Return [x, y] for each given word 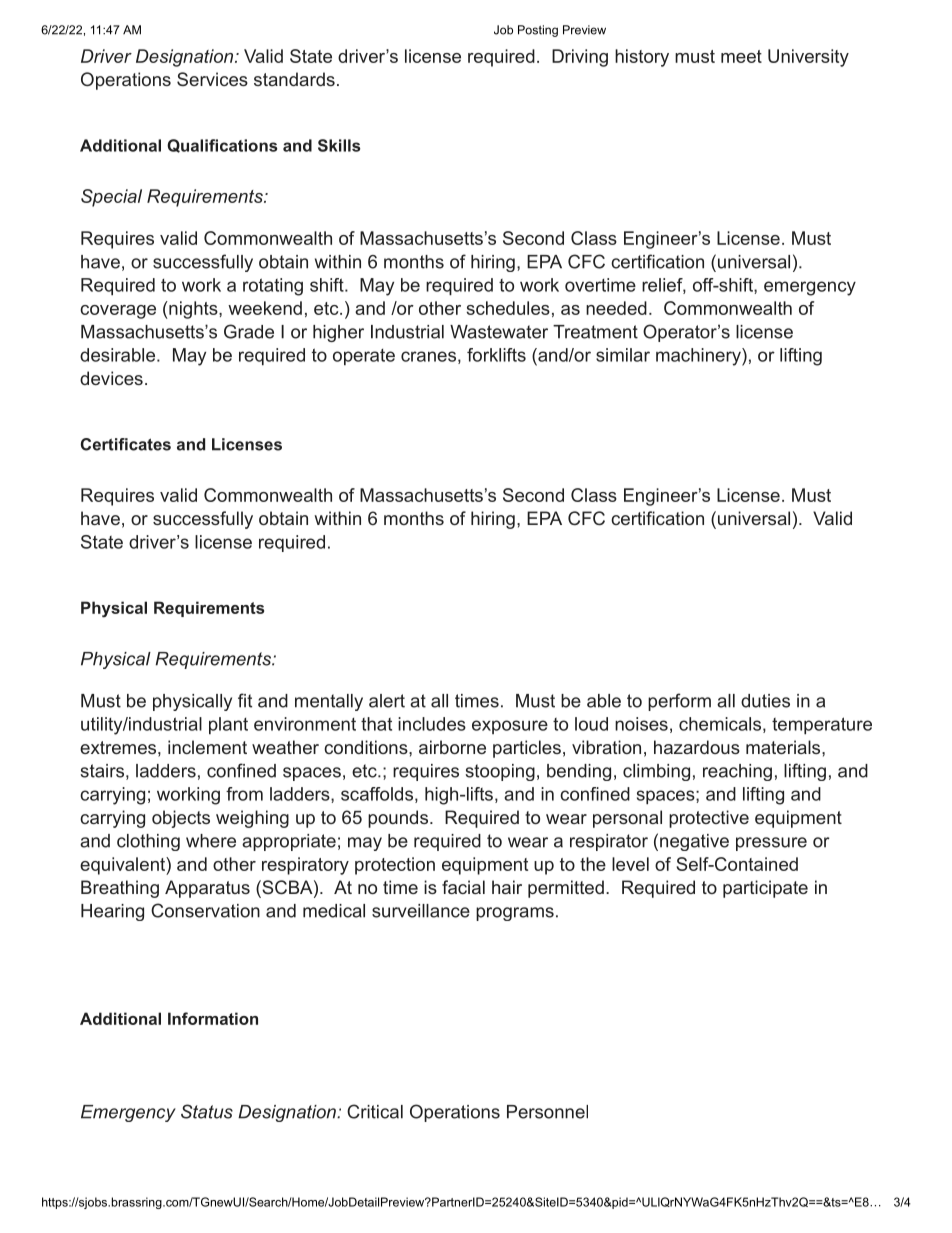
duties [765, 701]
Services [212, 79]
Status [207, 1111]
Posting [538, 31]
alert [387, 701]
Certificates [126, 444]
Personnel [547, 1112]
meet [741, 56]
